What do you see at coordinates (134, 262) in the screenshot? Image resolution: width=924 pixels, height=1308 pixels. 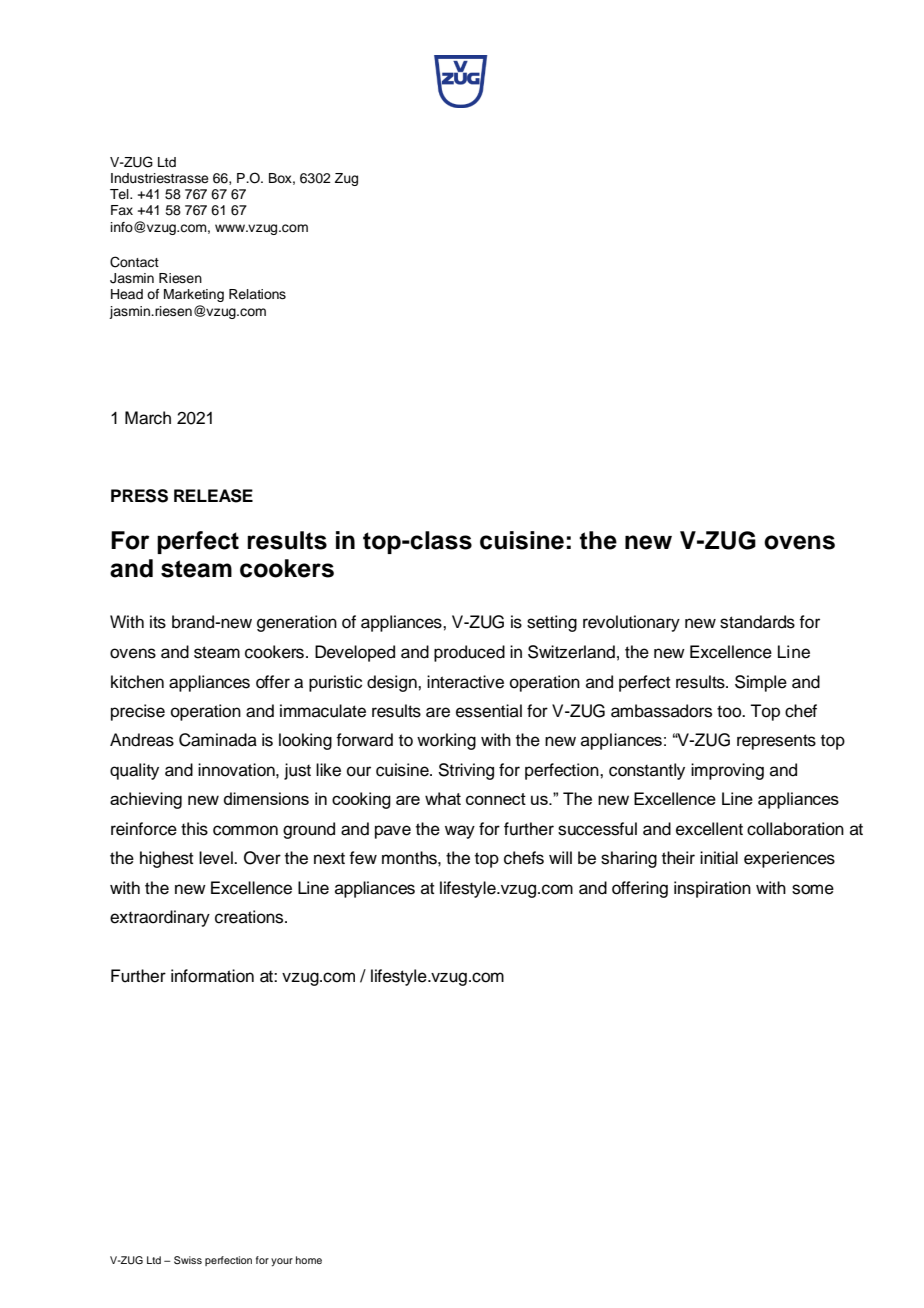 I see `Contact` at bounding box center [134, 262].
